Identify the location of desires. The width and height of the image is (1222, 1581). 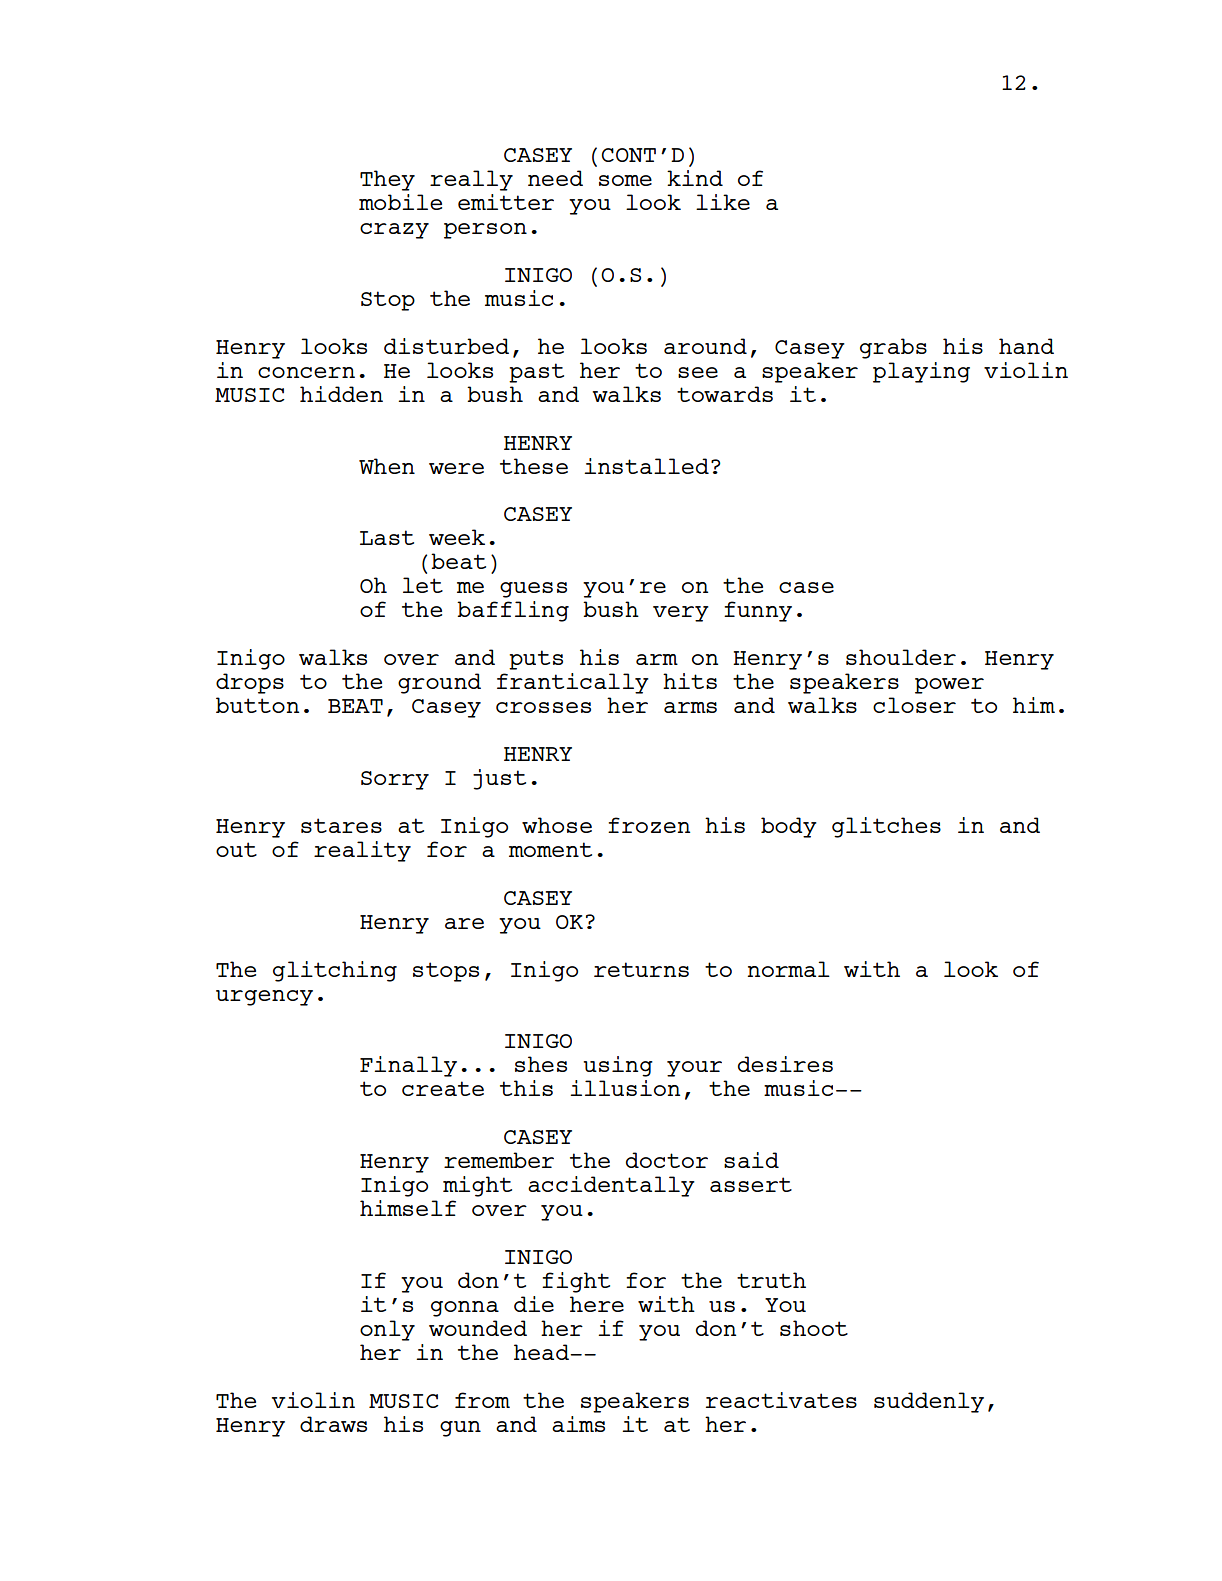
(785, 1064).
